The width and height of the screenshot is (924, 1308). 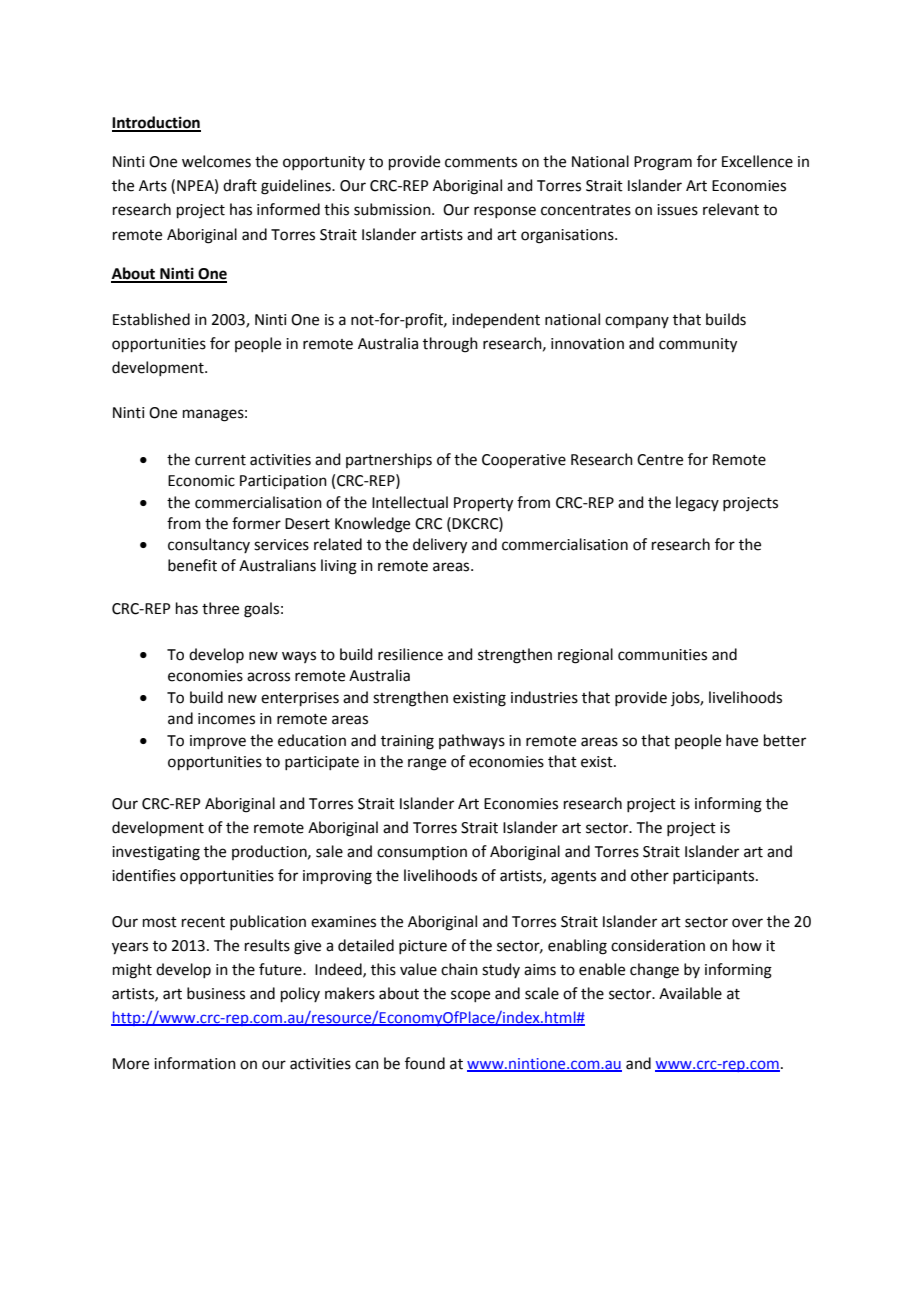 What do you see at coordinates (481, 162) in the screenshot?
I see `comments` at bounding box center [481, 162].
